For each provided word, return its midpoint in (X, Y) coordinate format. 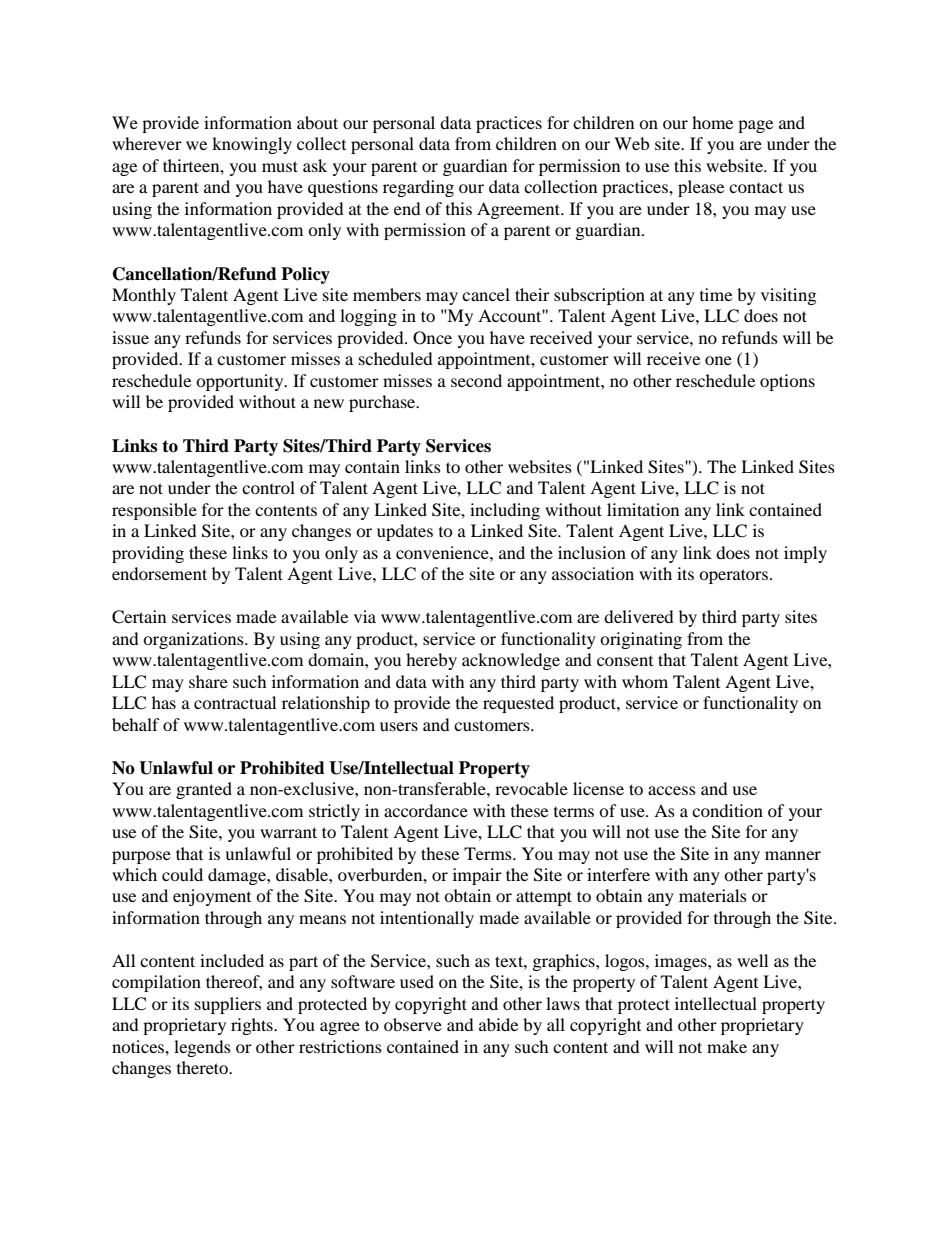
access (672, 790)
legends (202, 1048)
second (476, 380)
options (787, 382)
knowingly (252, 145)
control (268, 487)
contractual (235, 702)
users (399, 726)
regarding (418, 188)
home (712, 122)
